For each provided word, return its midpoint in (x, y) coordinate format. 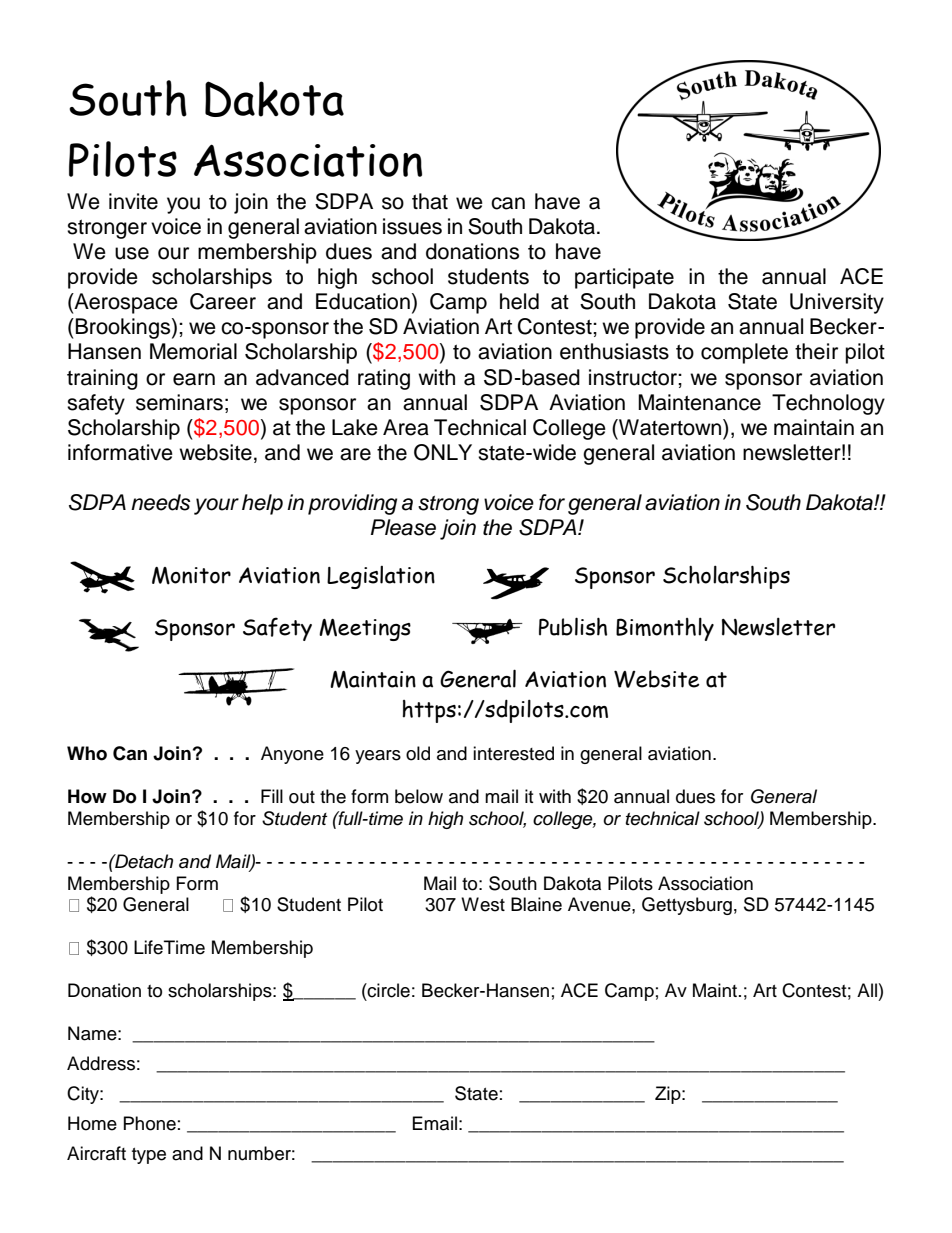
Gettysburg (687, 906)
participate (624, 278)
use (132, 253)
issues (412, 226)
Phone (150, 1123)
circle (388, 990)
